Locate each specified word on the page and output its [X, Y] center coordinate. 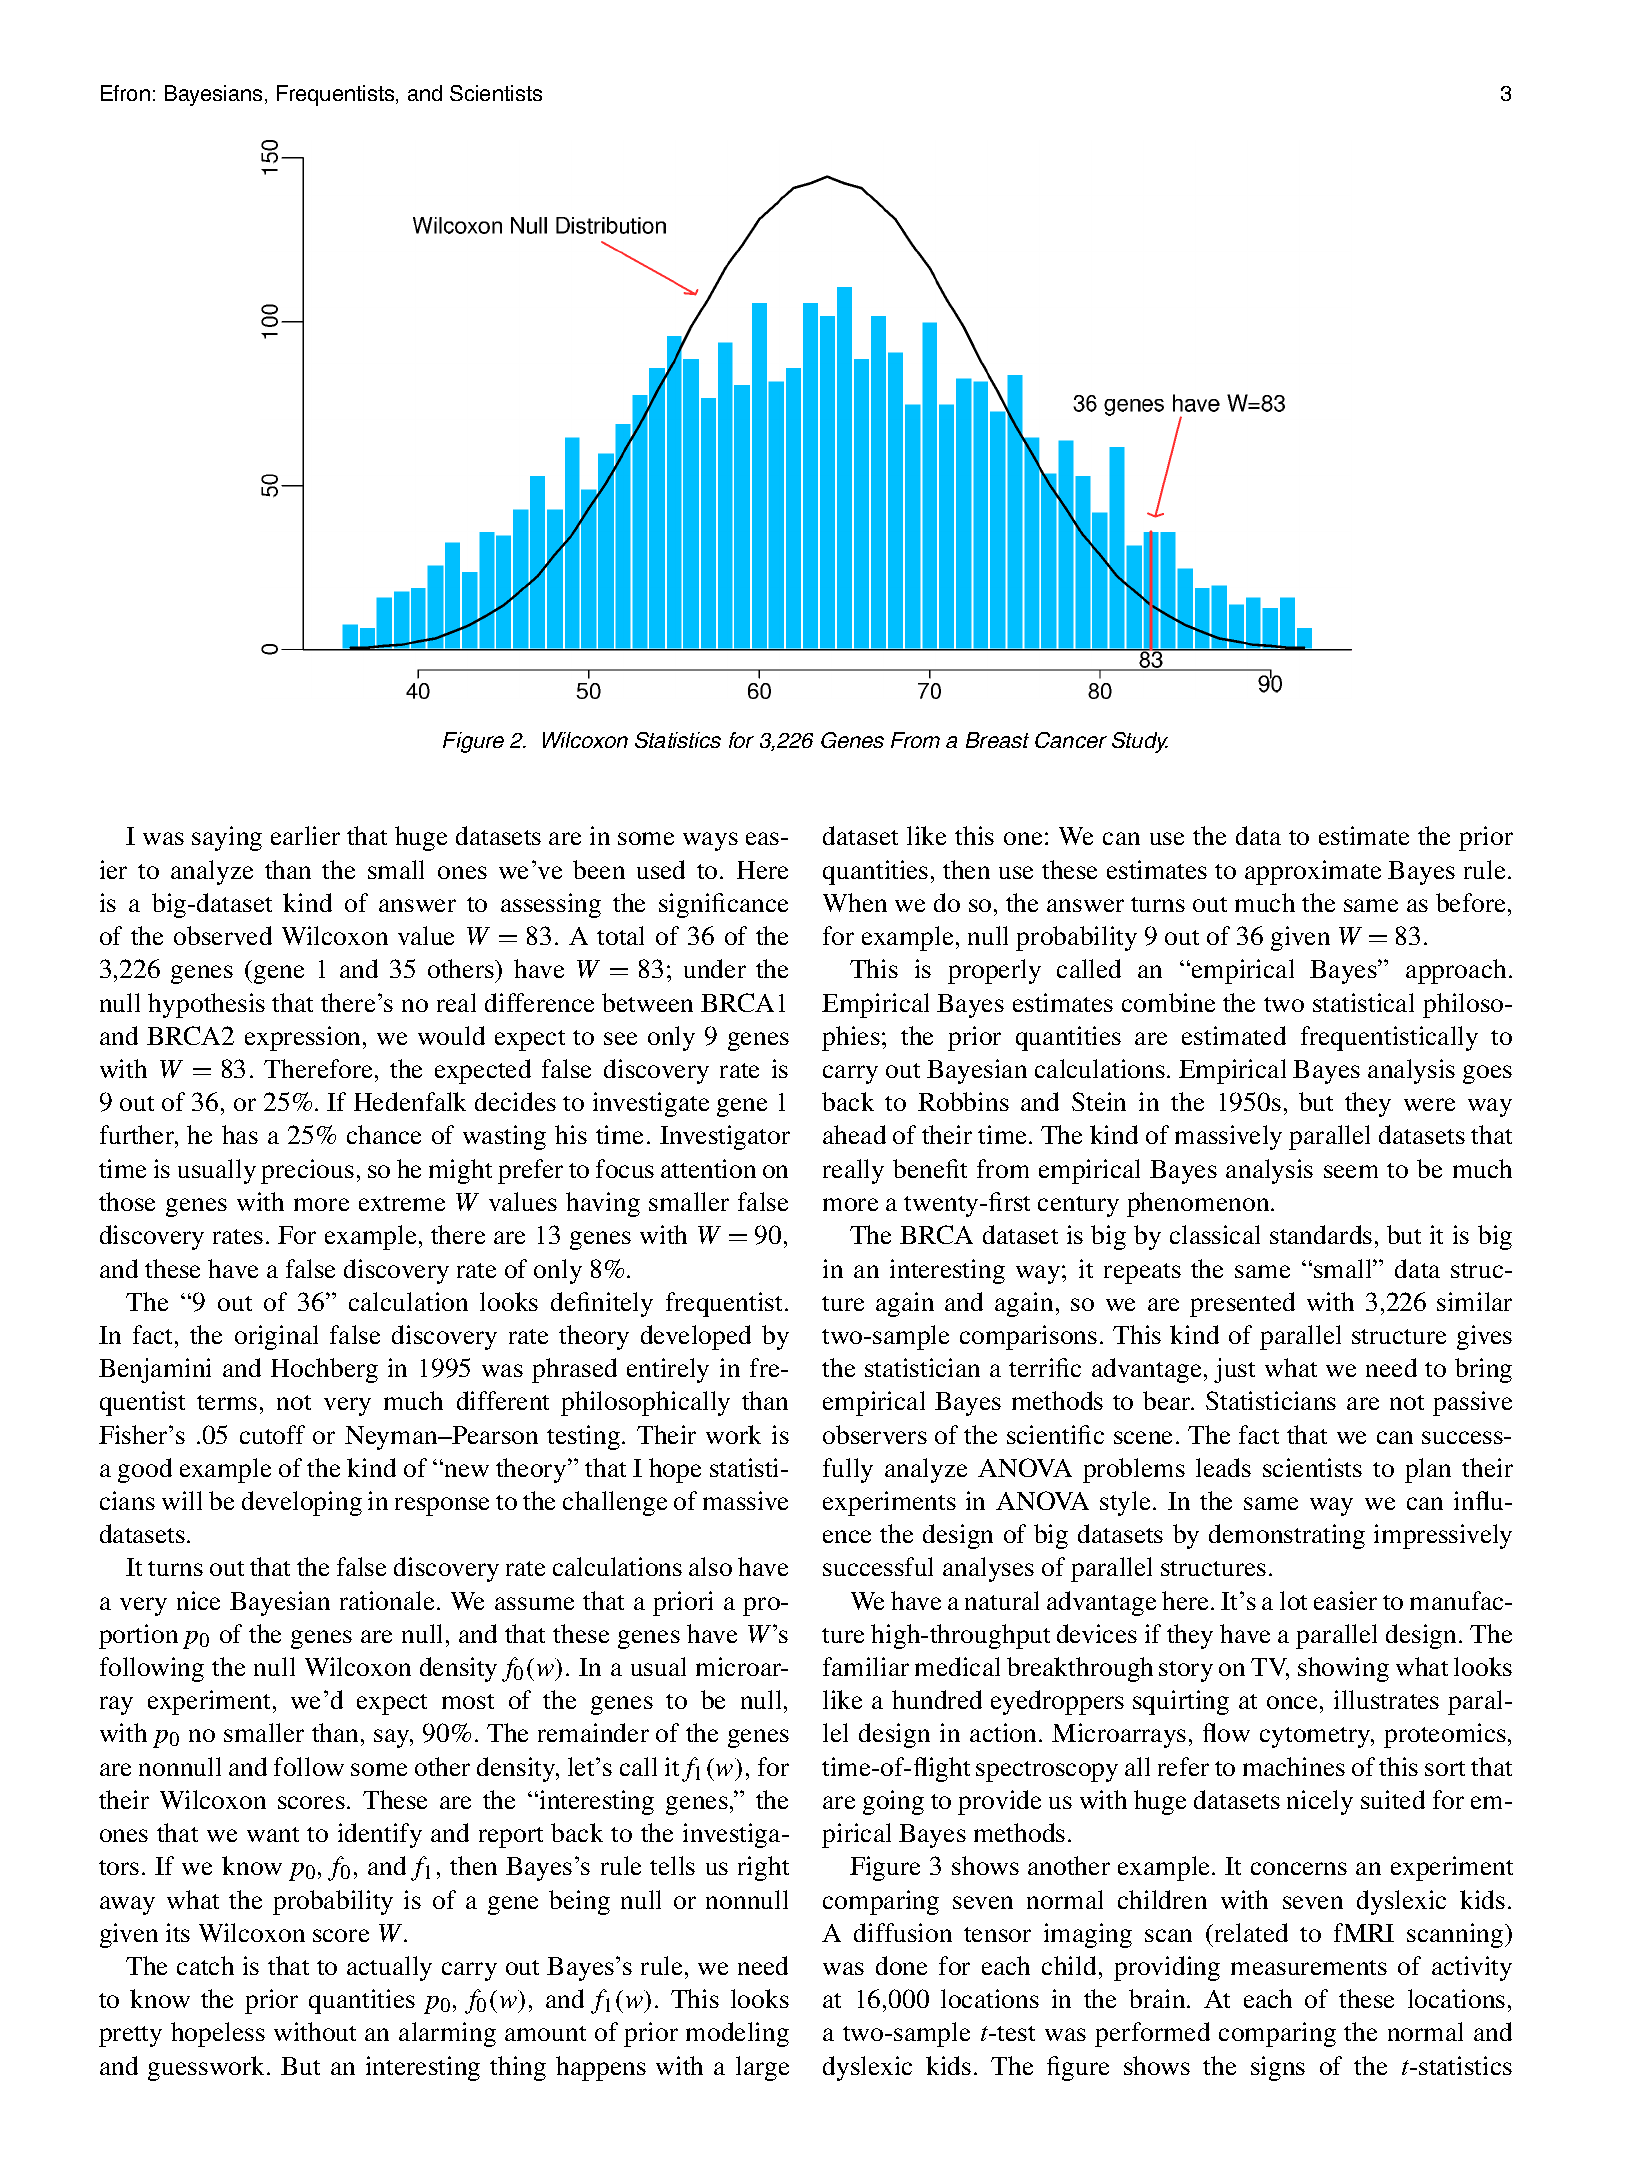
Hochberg [324, 1370]
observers [875, 1434]
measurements [1309, 1967]
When [855, 902]
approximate [1313, 872]
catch [205, 1965]
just [1234, 1370]
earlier [305, 835]
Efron [125, 93]
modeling [737, 2034]
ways [710, 841]
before [1472, 902]
